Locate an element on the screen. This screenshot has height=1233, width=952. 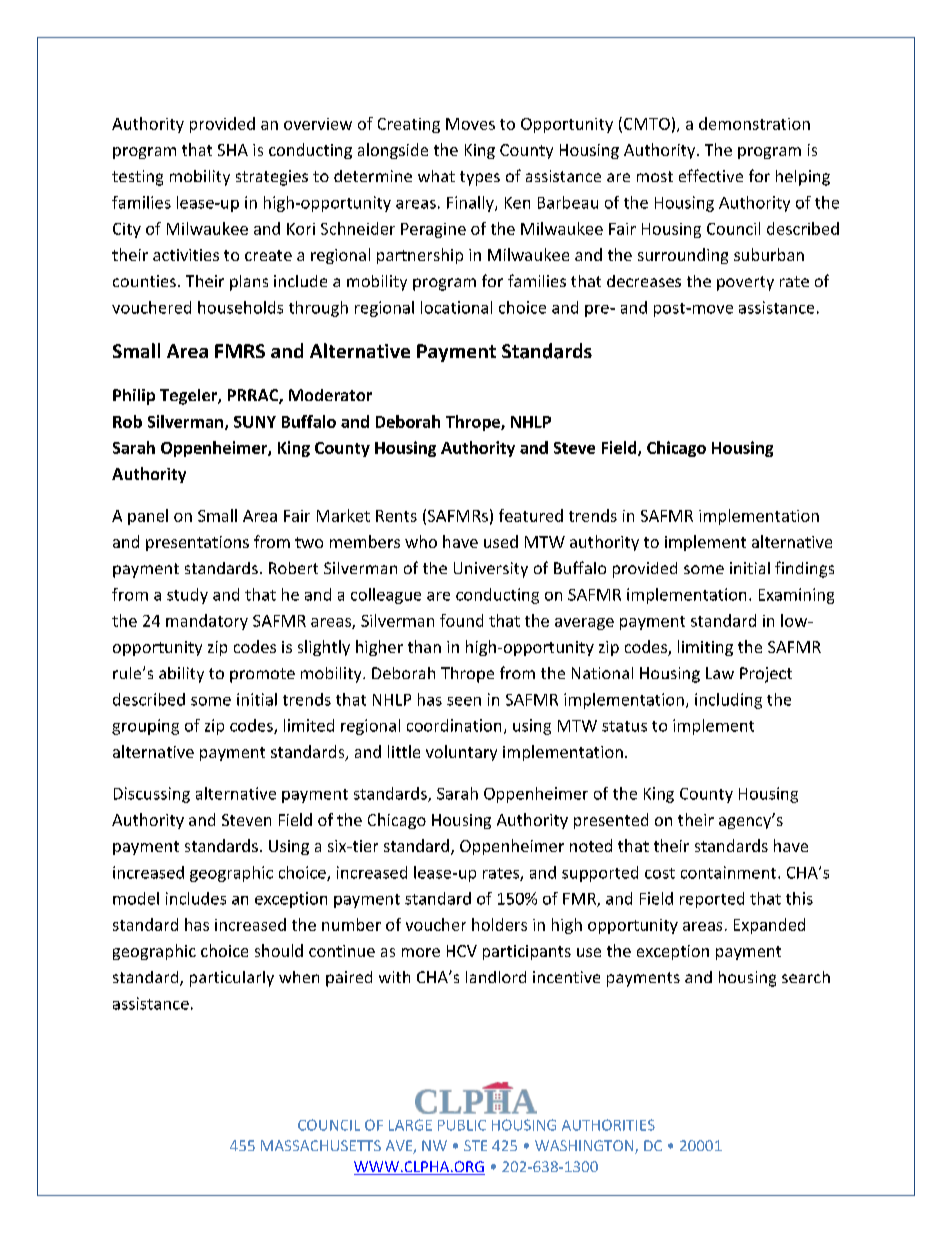
types is located at coordinates (480, 178).
